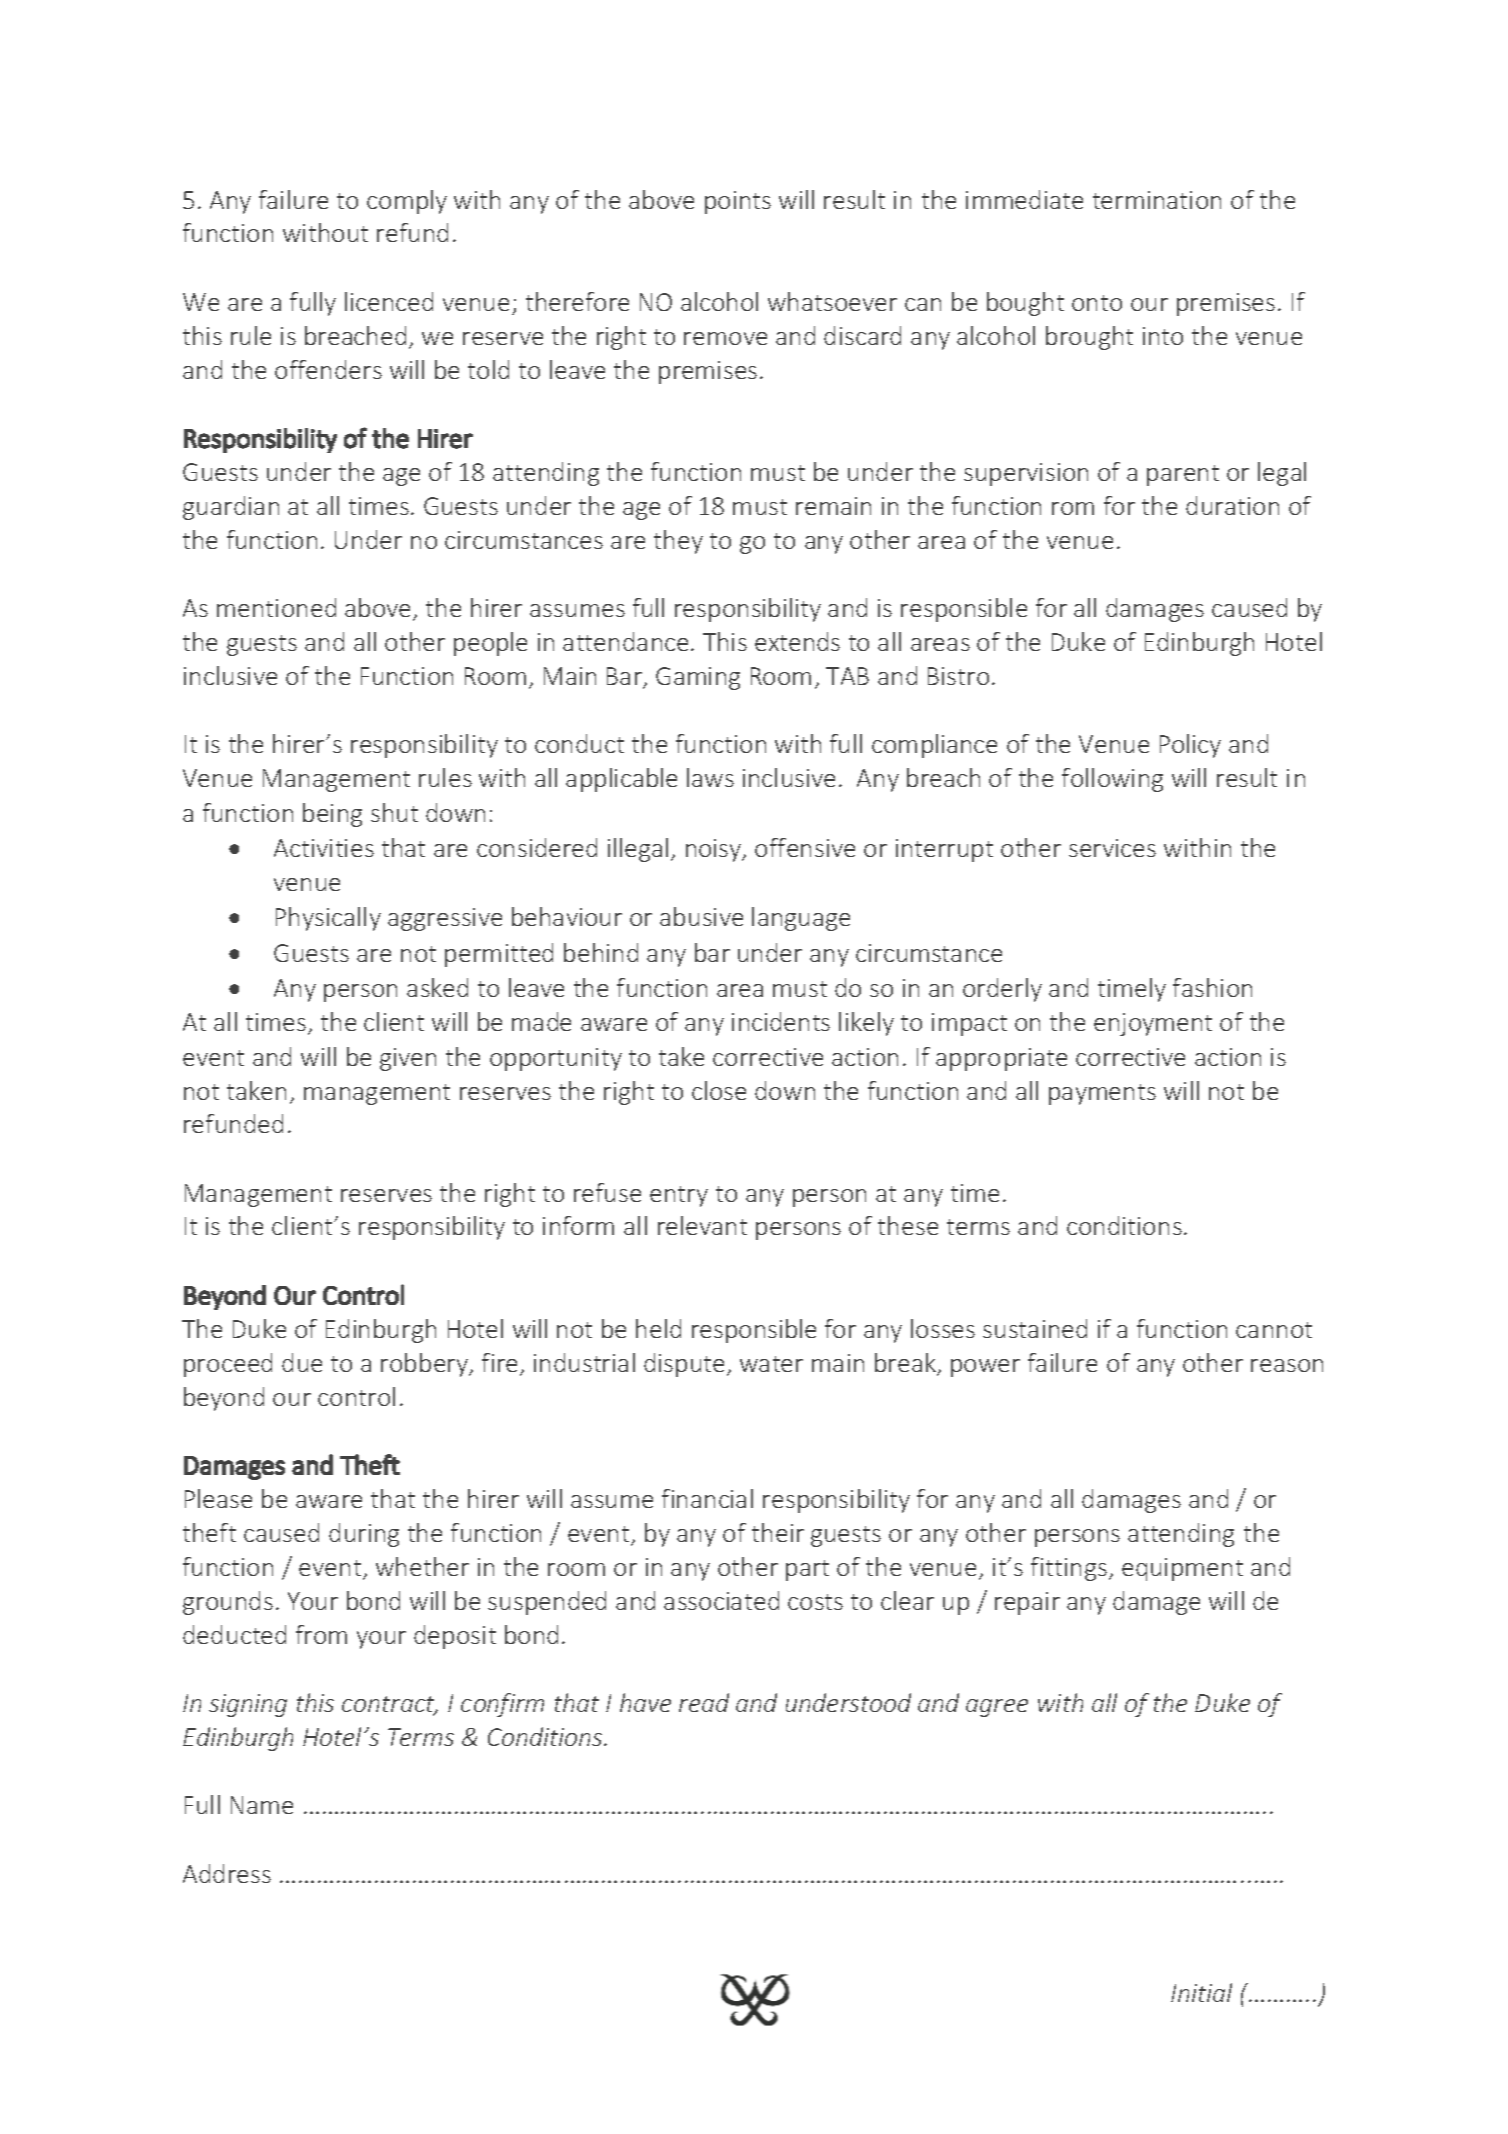  What do you see at coordinates (227, 1873) in the screenshot?
I see `Address` at bounding box center [227, 1873].
